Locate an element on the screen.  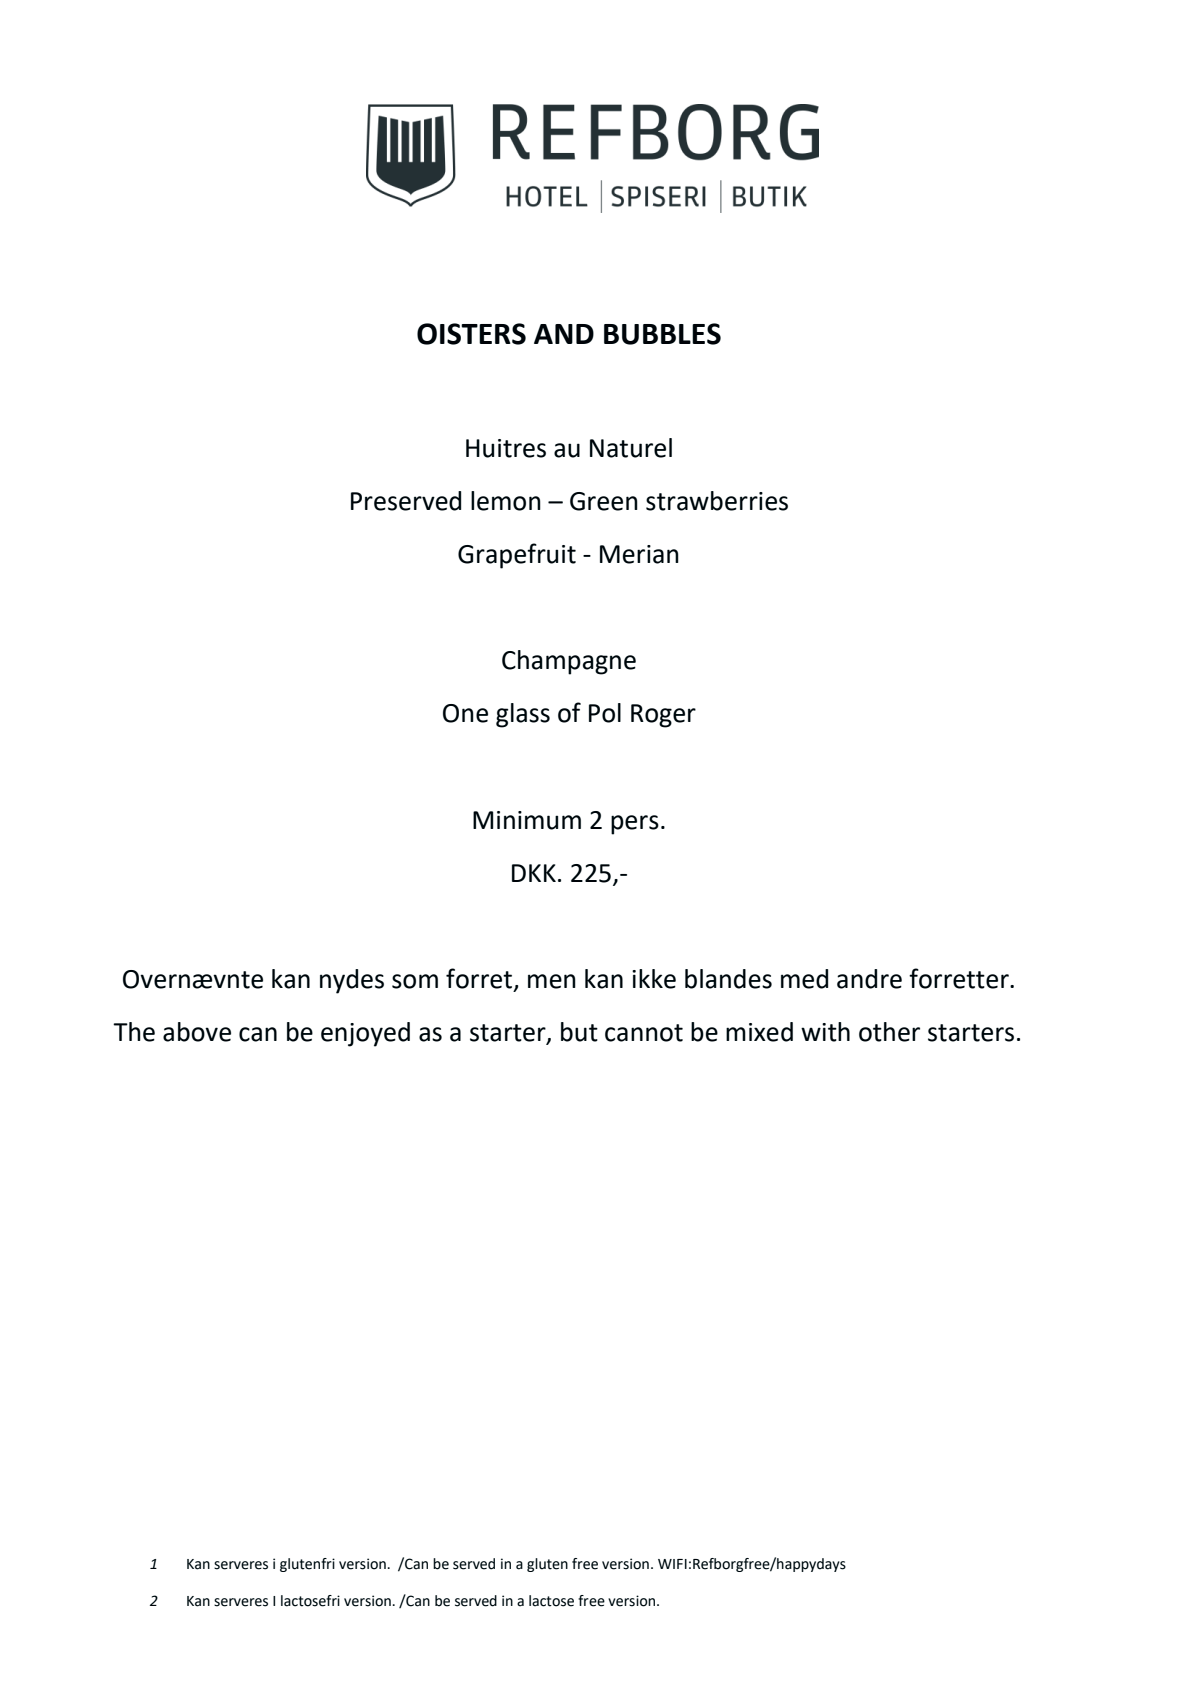
Green is located at coordinates (604, 501).
